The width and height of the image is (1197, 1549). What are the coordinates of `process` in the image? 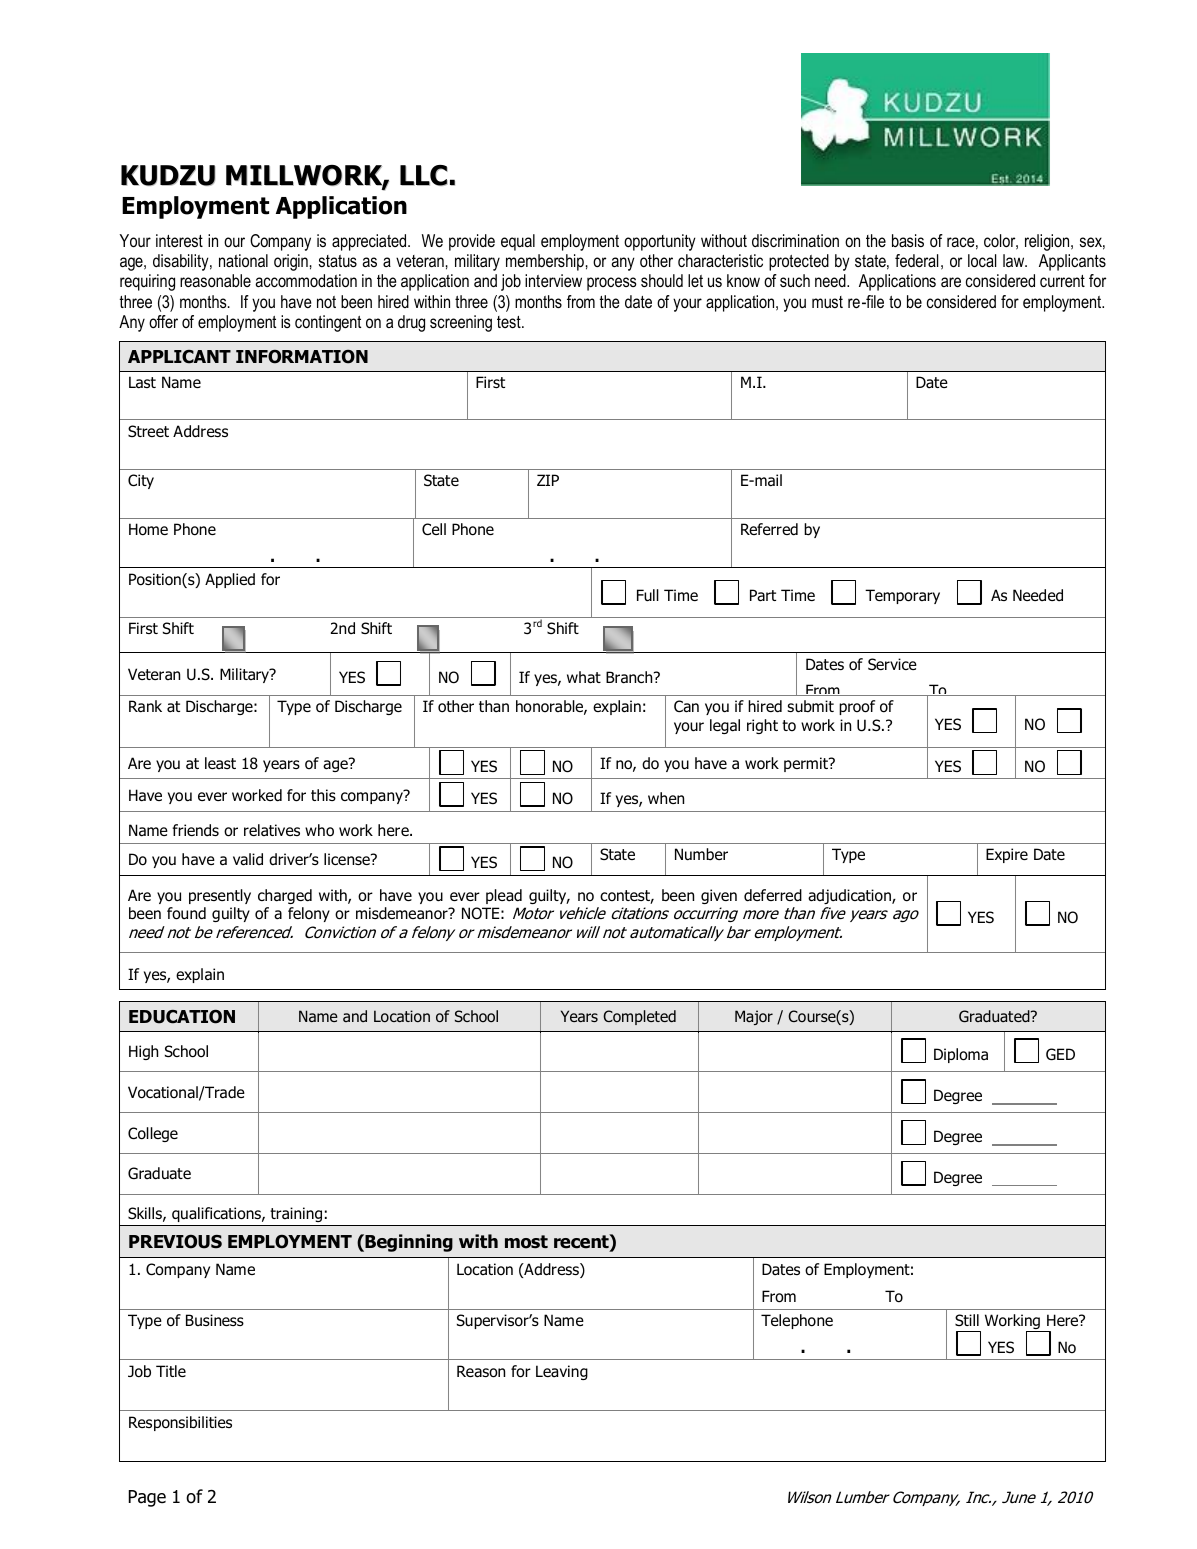 It's located at (612, 284).
